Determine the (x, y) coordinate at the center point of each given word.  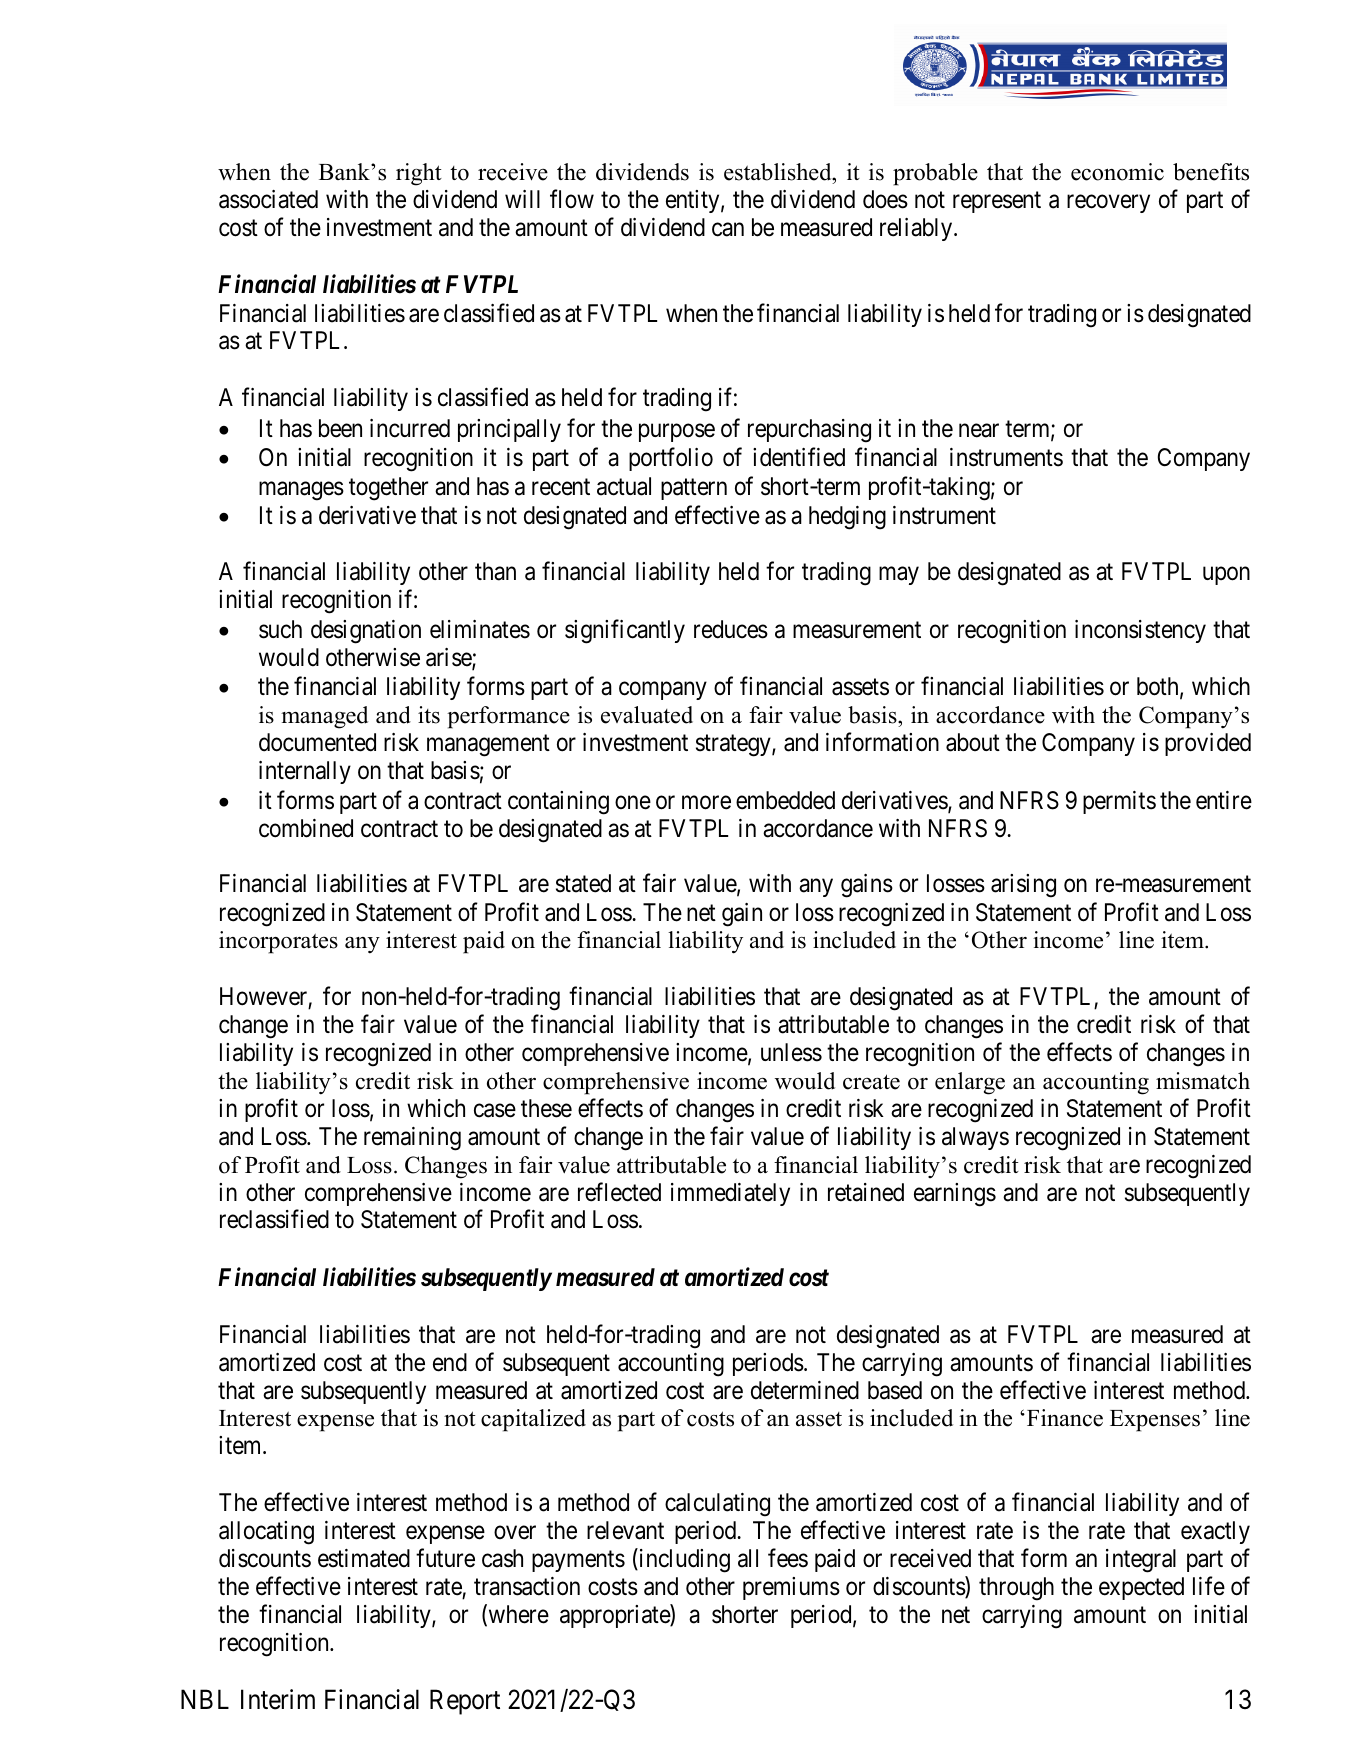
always (975, 1138)
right (419, 174)
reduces (731, 629)
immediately (730, 1194)
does (885, 199)
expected (1141, 1588)
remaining (412, 1139)
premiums (791, 1588)
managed (324, 717)
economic (1117, 172)
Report (465, 1702)
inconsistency (1140, 631)
